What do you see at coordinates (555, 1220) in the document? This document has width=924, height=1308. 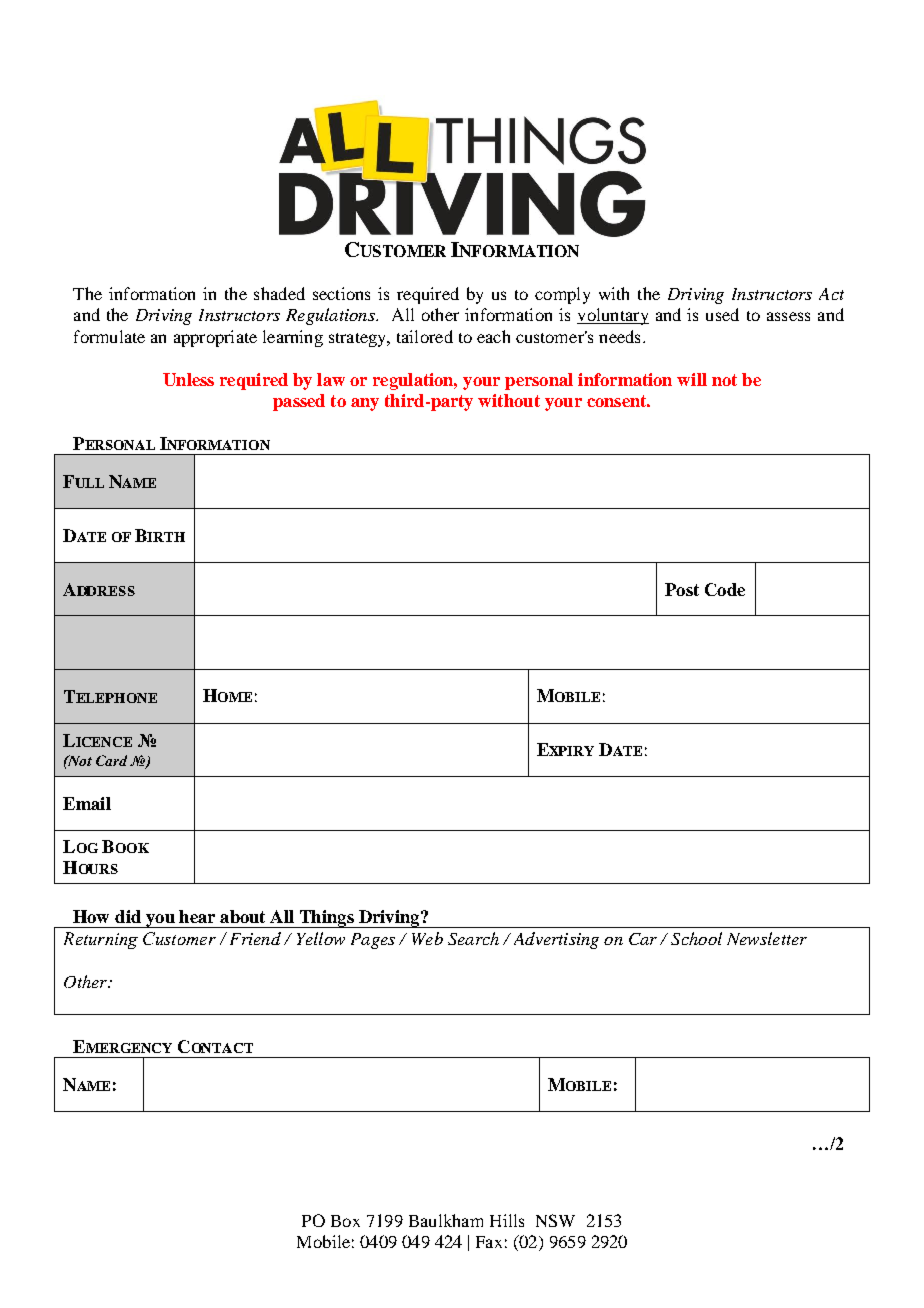 I see `NSW` at bounding box center [555, 1220].
